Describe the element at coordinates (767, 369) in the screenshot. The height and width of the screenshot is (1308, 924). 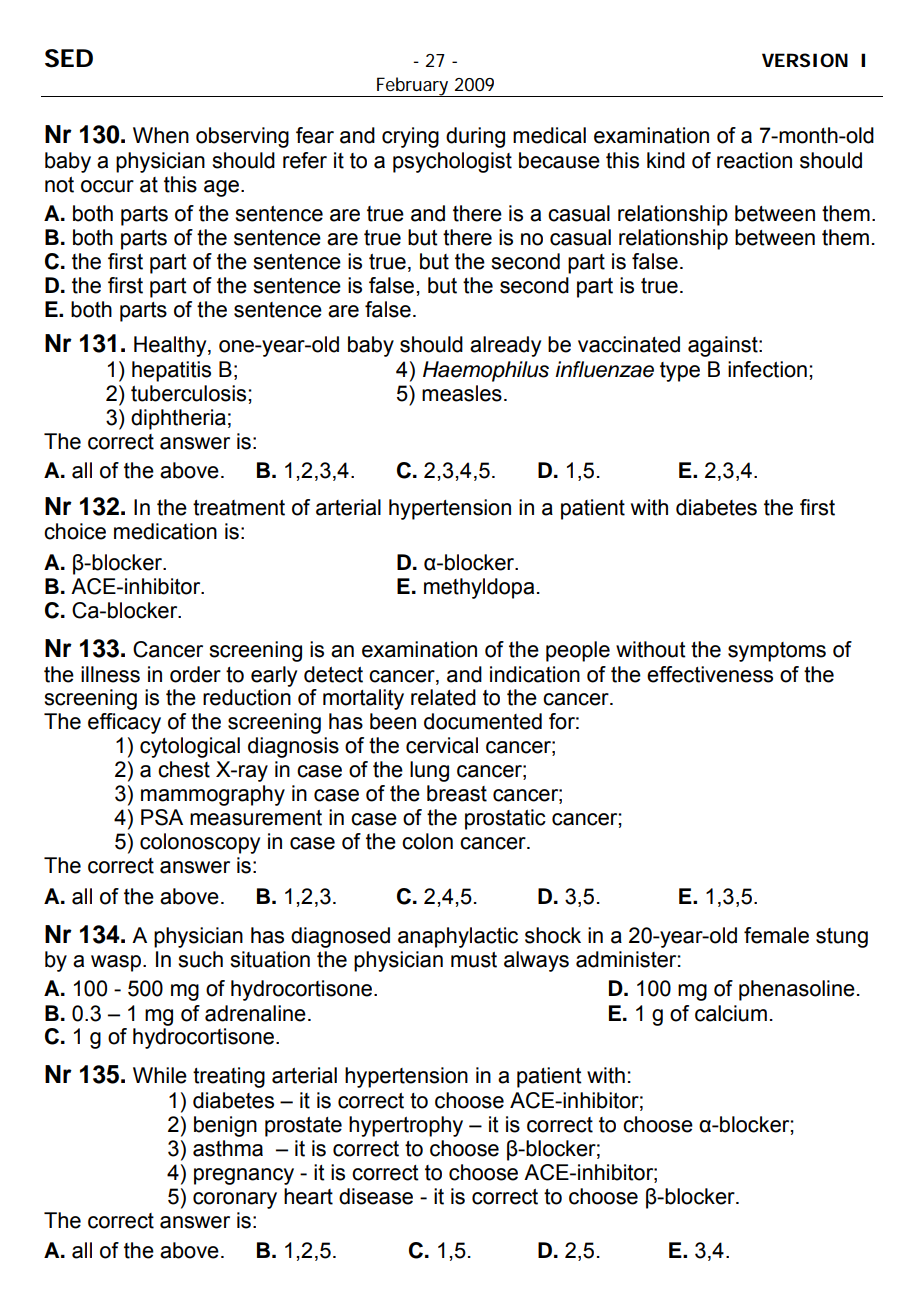
I see `infection` at that location.
